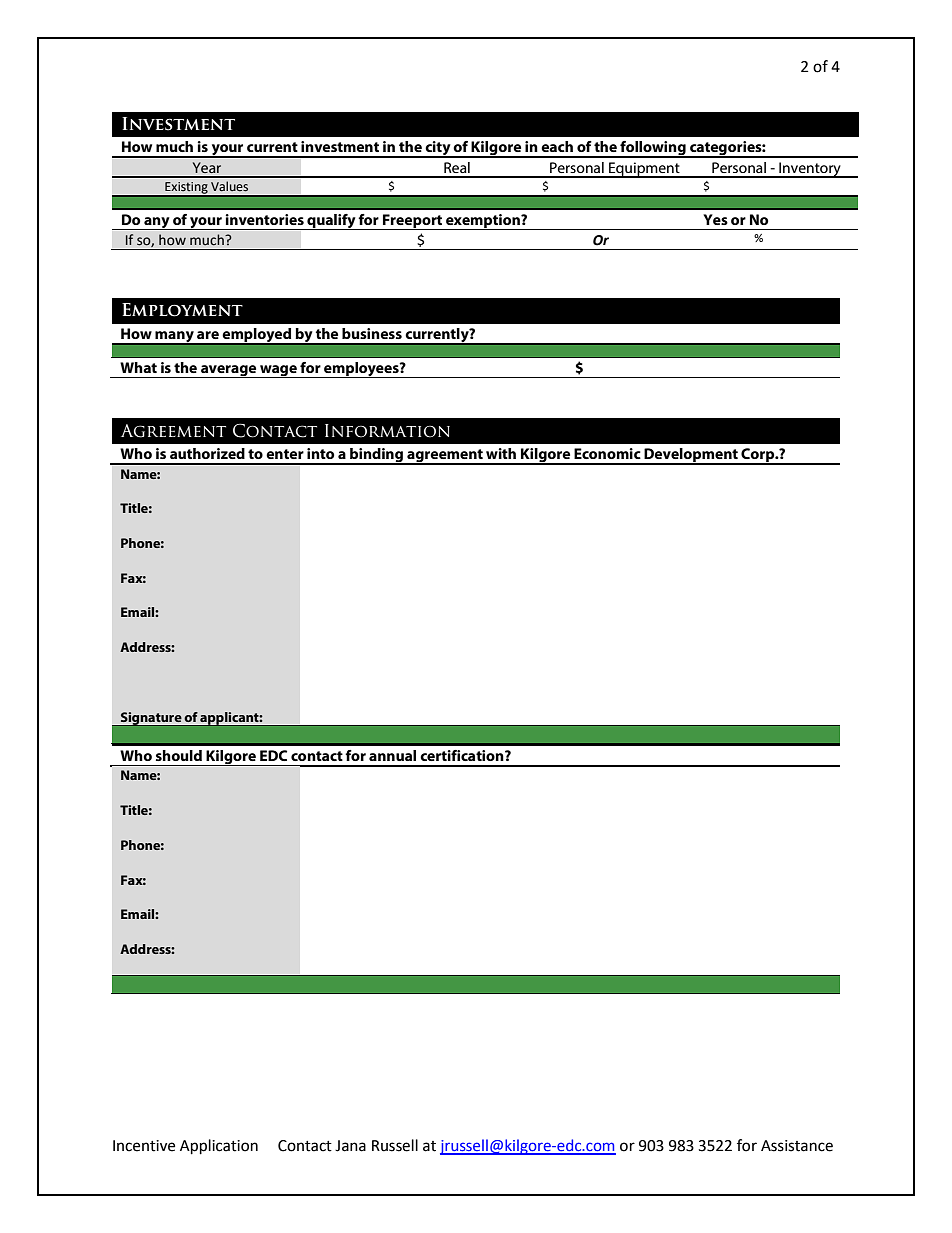  What do you see at coordinates (219, 1147) in the screenshot?
I see `Application` at bounding box center [219, 1147].
